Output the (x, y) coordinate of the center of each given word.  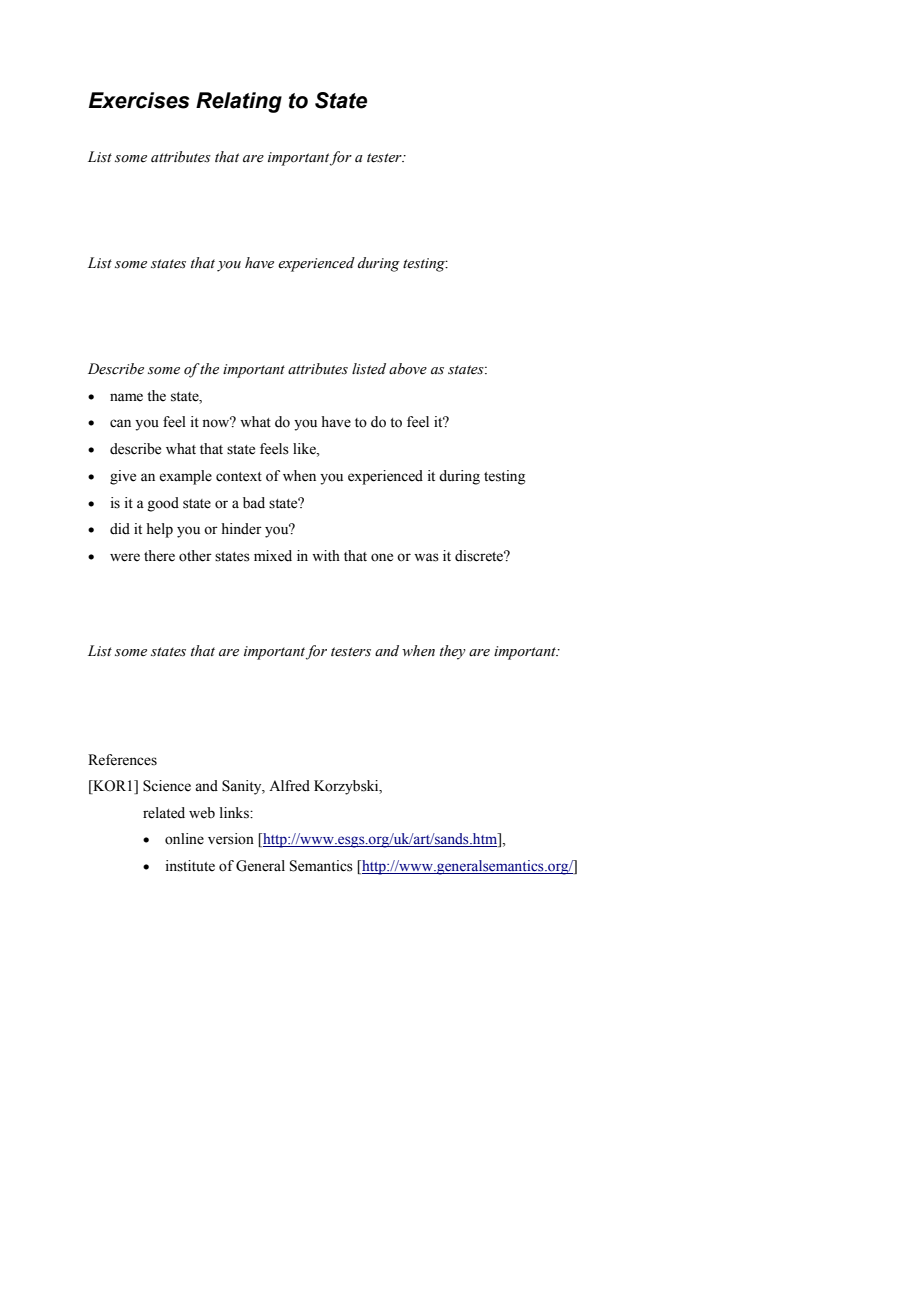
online (184, 839)
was (426, 557)
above (408, 369)
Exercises (139, 100)
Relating (239, 102)
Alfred (289, 786)
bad (254, 503)
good (163, 504)
